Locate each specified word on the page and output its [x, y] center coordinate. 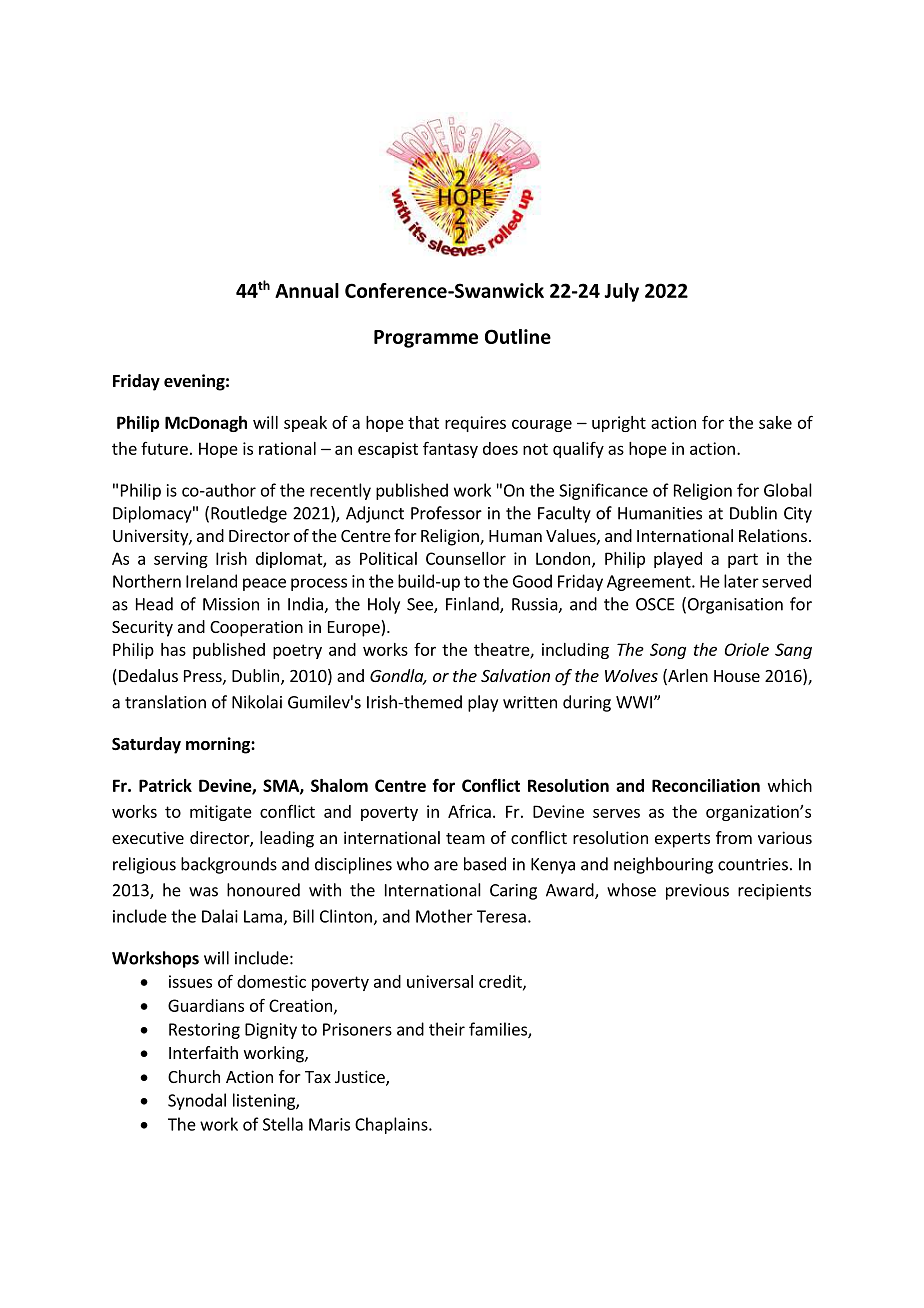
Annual [307, 290]
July [621, 292]
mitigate [221, 813]
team [465, 838]
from [734, 837]
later [741, 581]
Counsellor [466, 558]
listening [265, 1101]
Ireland [211, 581]
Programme [426, 339]
